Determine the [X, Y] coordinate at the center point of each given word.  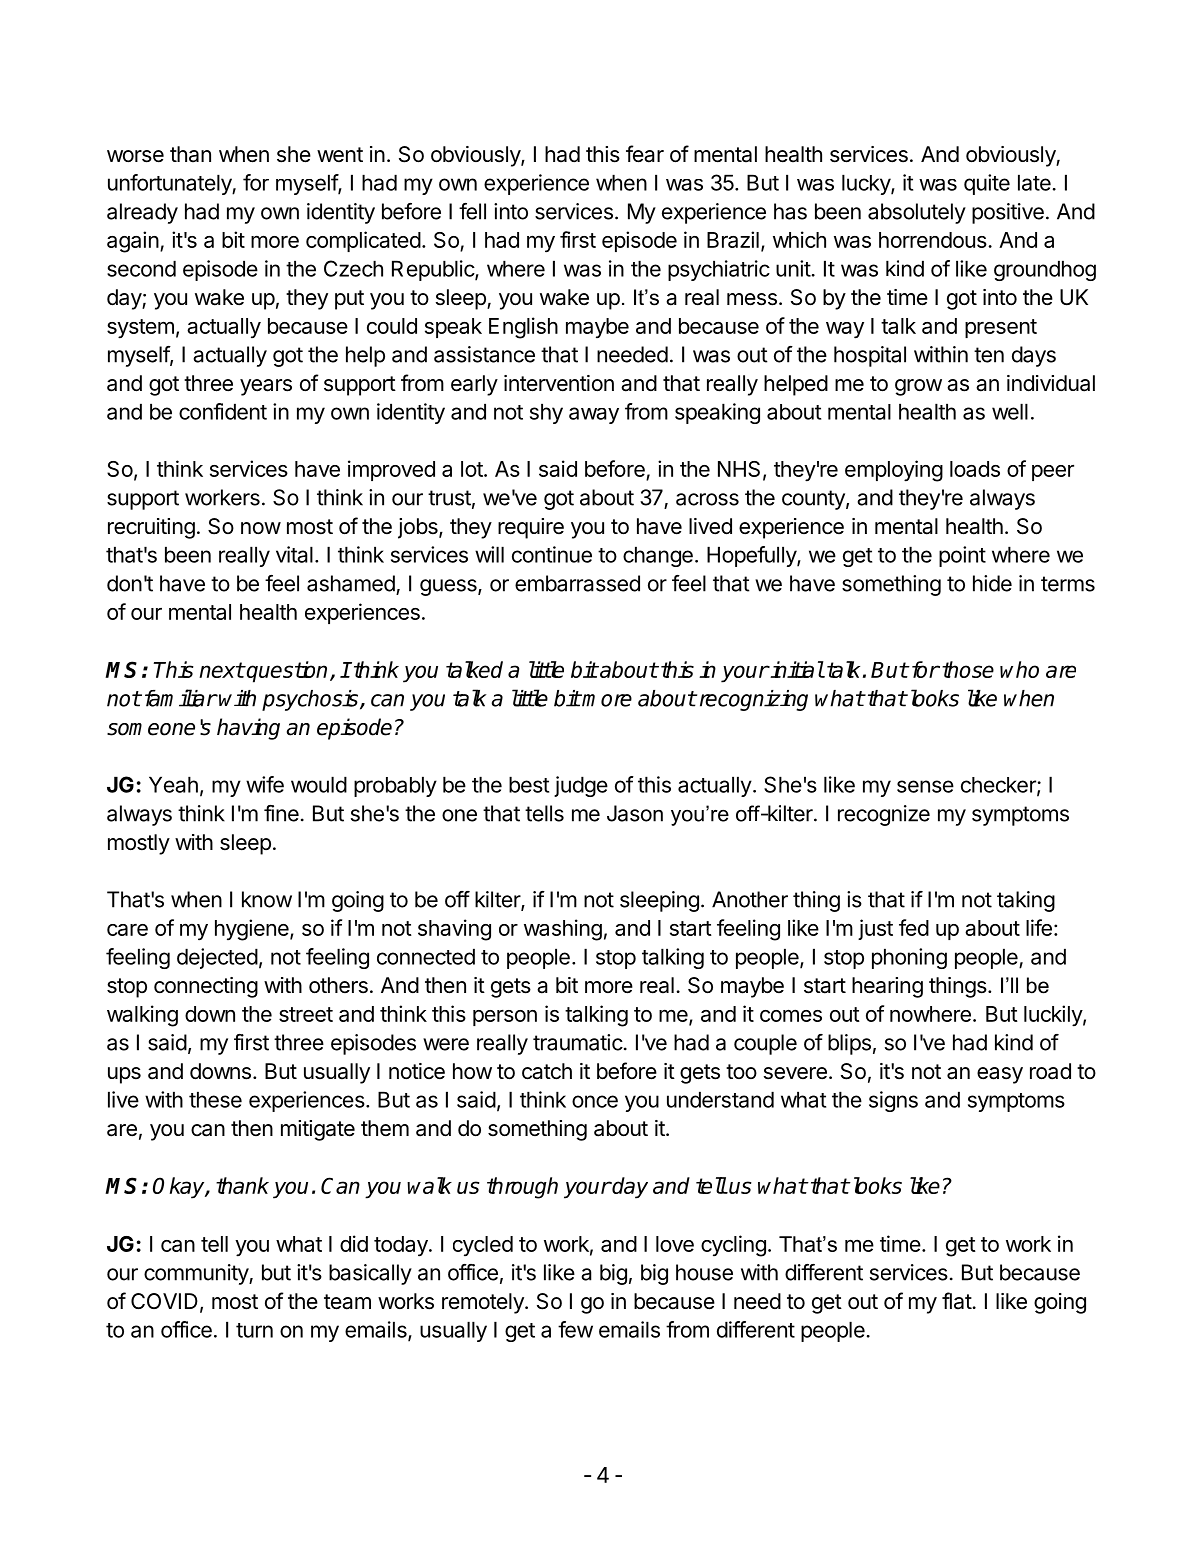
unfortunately [170, 184]
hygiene [253, 930]
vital [294, 554]
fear [645, 154]
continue [552, 554]
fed [914, 927]
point [962, 556]
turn [254, 1330]
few [575, 1329]
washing [563, 930]
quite [987, 184]
